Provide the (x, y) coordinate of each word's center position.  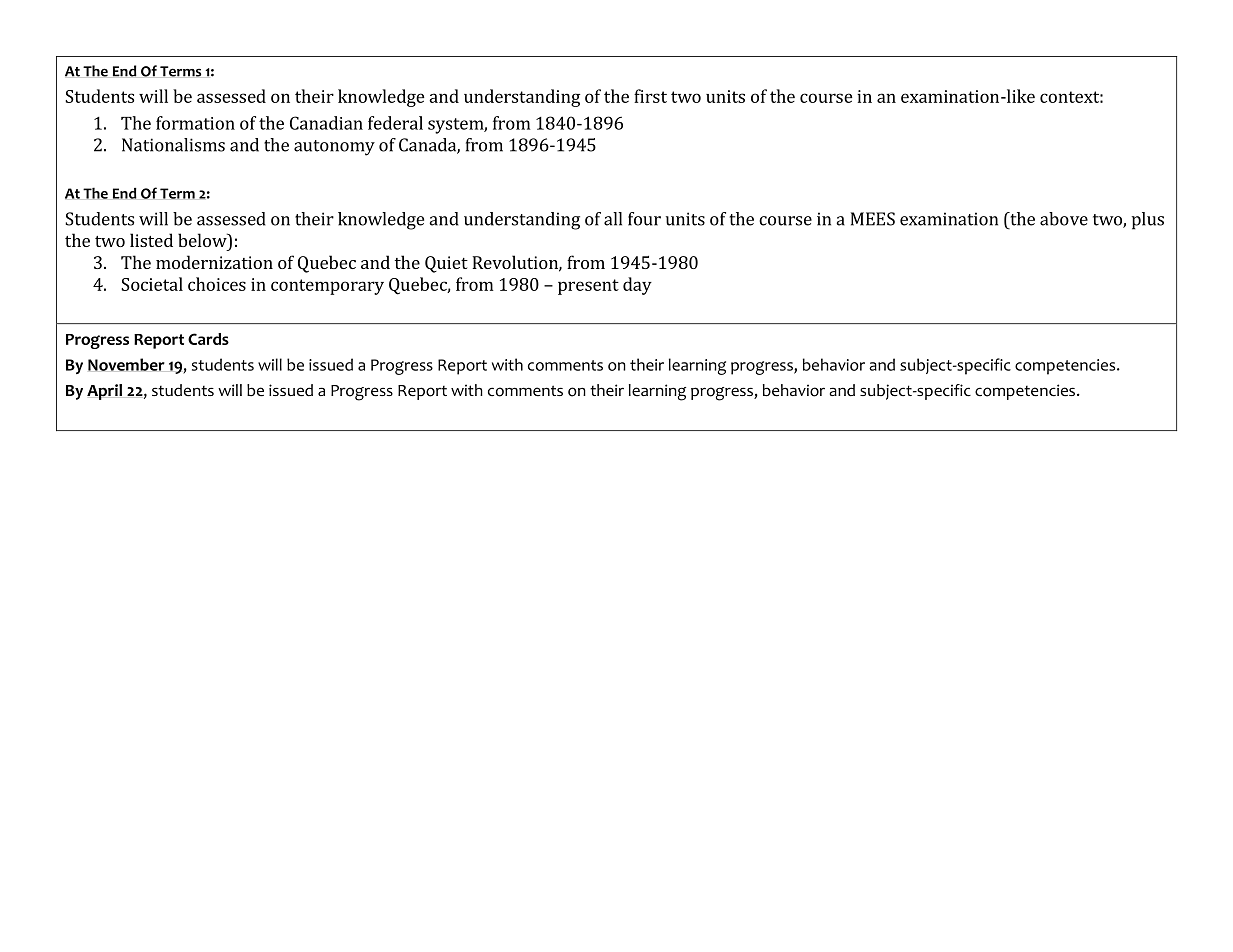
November (126, 364)
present (588, 287)
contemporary (327, 287)
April (104, 392)
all (613, 219)
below (203, 241)
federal (395, 123)
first (650, 96)
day (637, 286)
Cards (208, 339)
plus (1148, 221)
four (644, 219)
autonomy (334, 148)
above (1064, 219)
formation (195, 123)
